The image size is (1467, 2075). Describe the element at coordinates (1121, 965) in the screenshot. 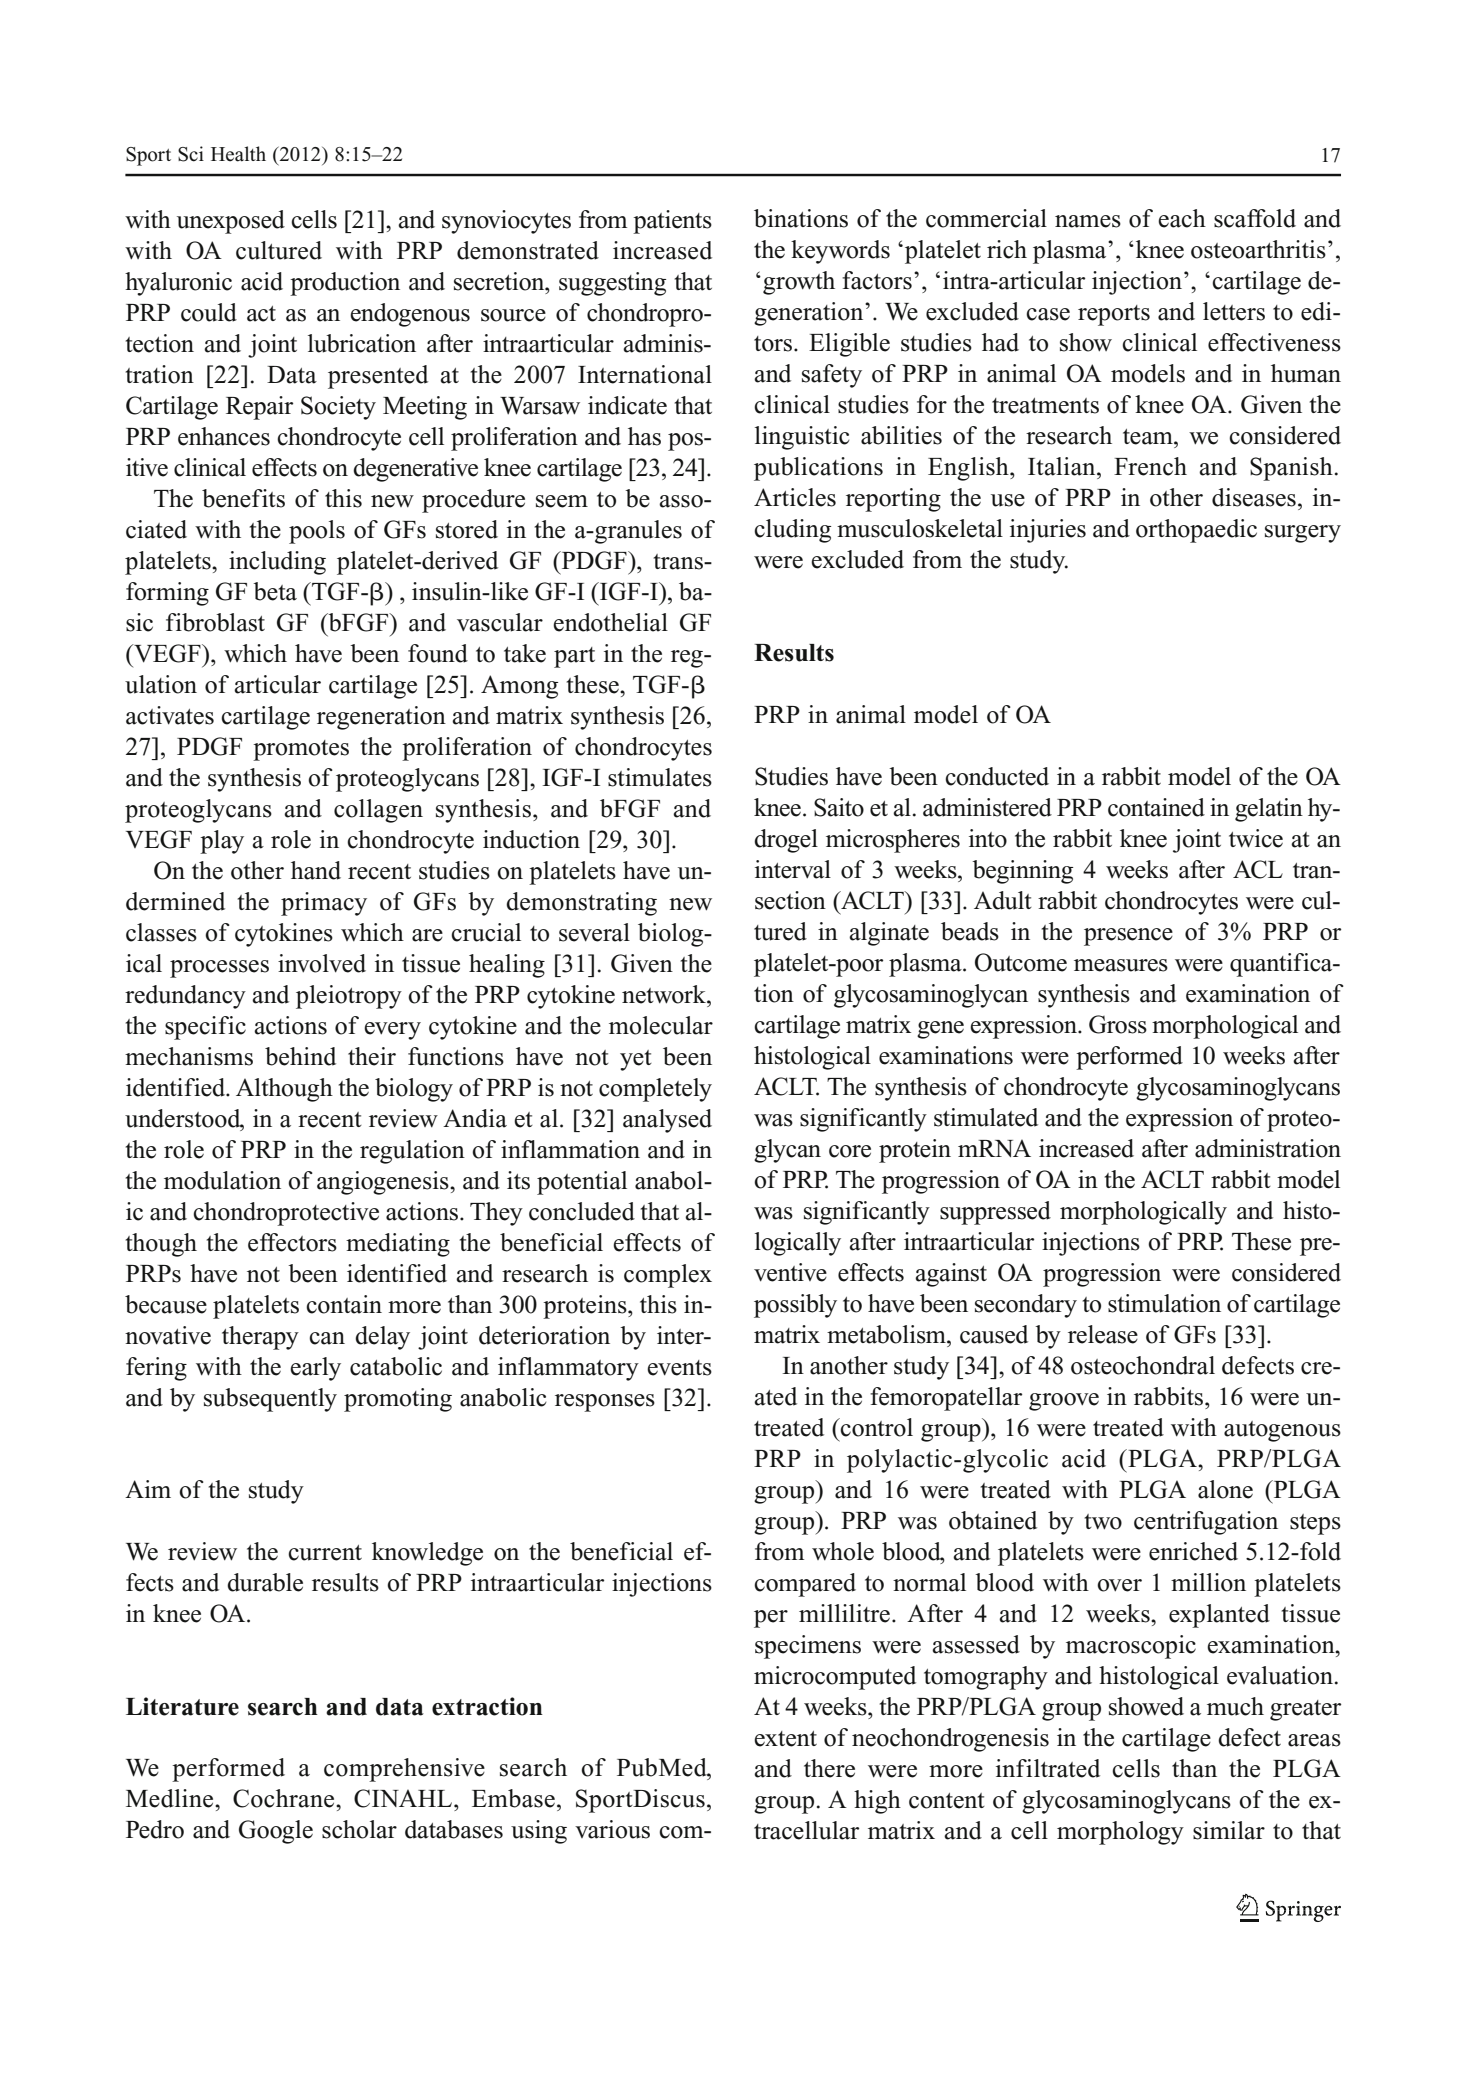

I see `measures` at that location.
